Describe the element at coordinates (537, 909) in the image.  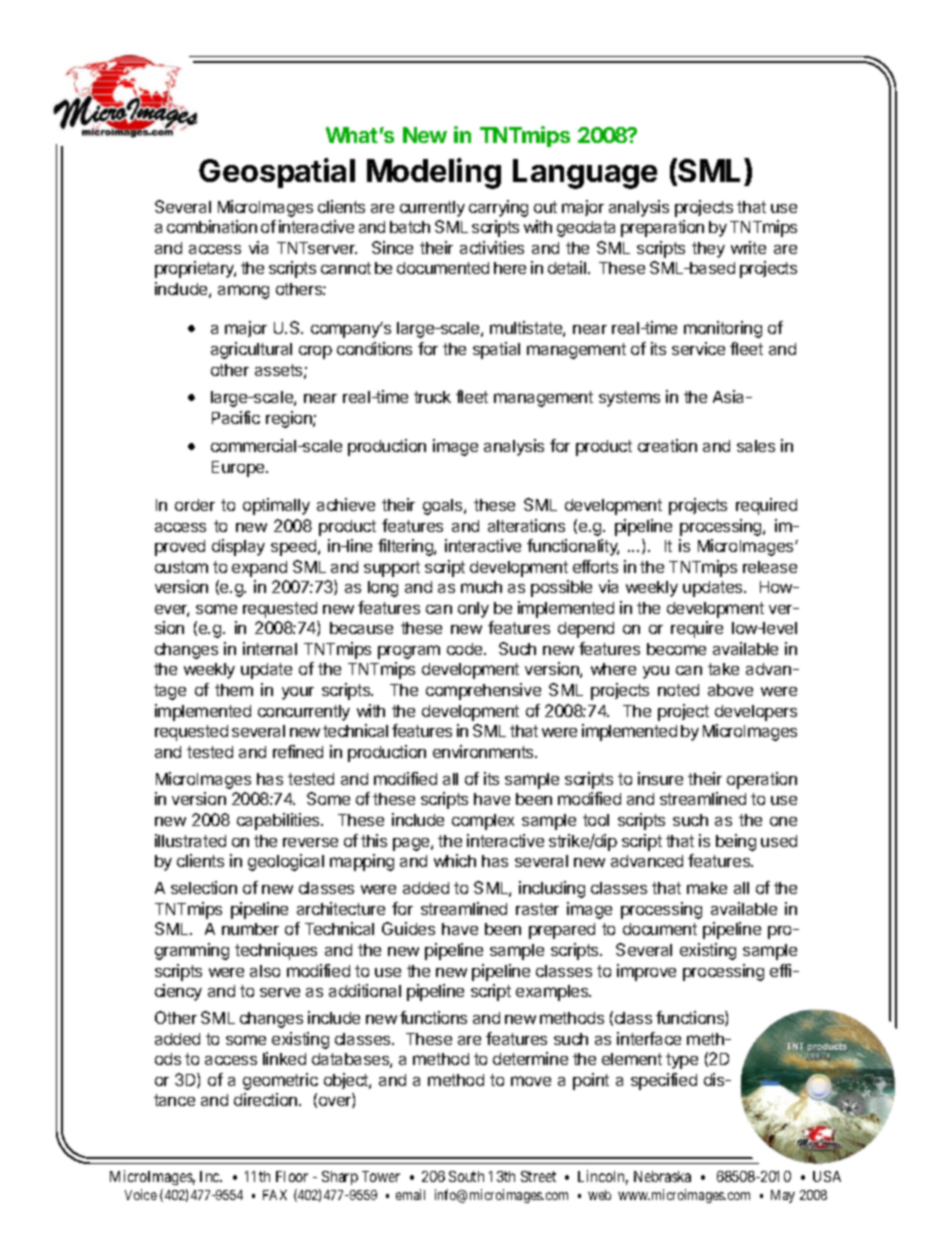
I see `raster` at that location.
